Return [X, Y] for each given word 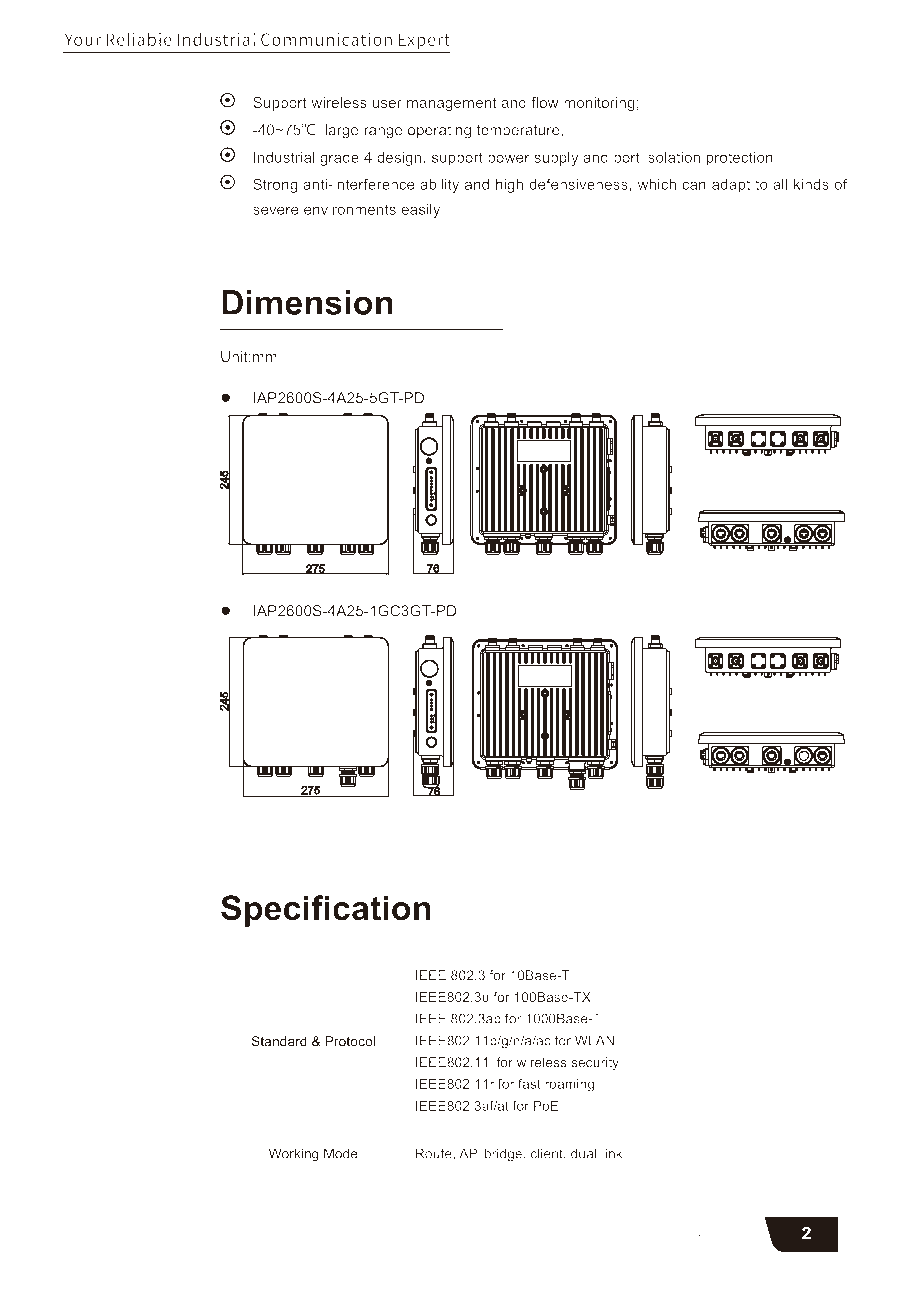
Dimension [307, 302]
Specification [326, 911]
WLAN [594, 1040]
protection [739, 158]
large [342, 131]
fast [529, 1083]
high [509, 186]
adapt [731, 186]
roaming [569, 1085]
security [595, 1063]
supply [556, 159]
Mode [341, 1153]
